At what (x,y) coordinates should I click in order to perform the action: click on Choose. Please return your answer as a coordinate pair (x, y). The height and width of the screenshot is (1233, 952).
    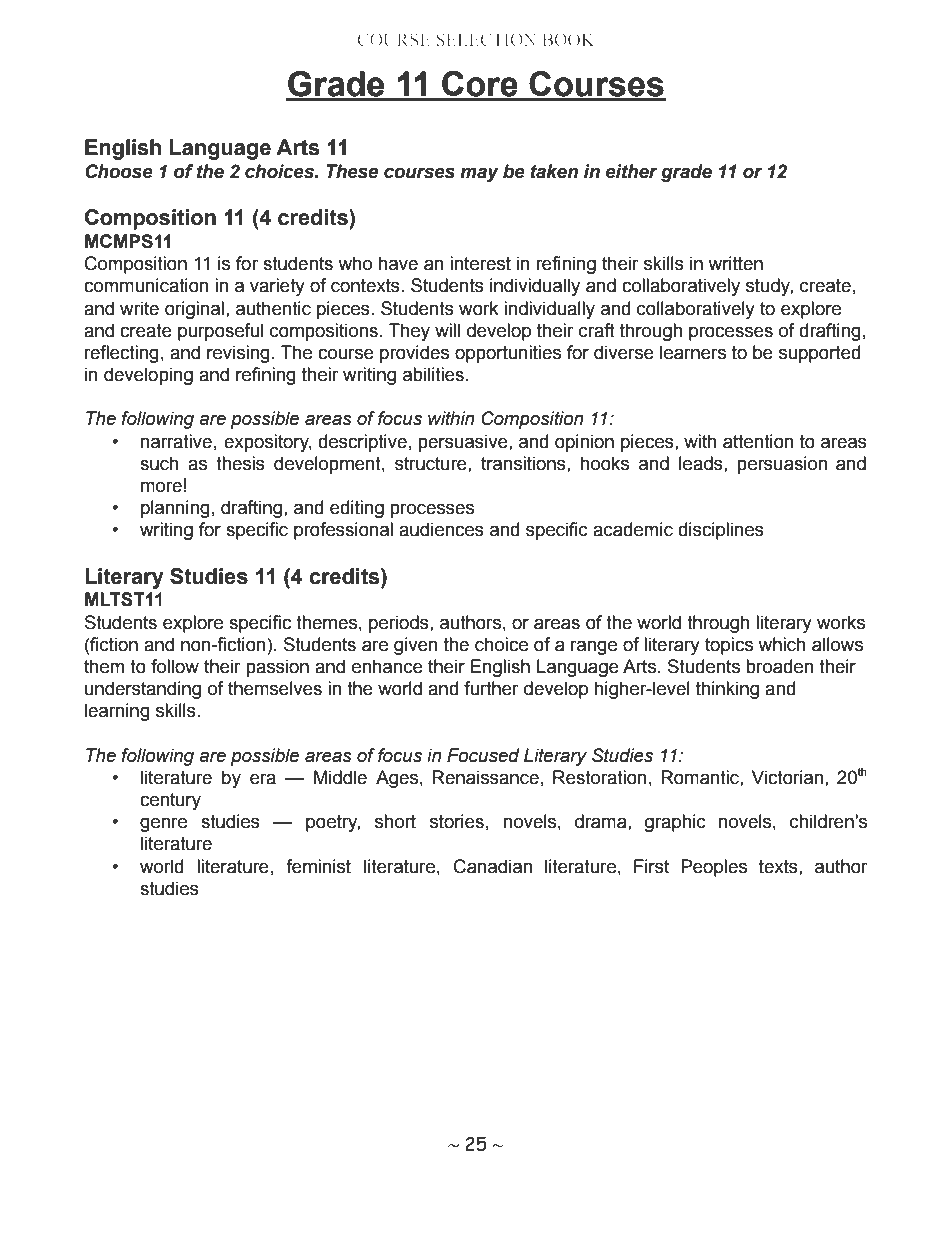
    Looking at the image, I should click on (119, 171).
